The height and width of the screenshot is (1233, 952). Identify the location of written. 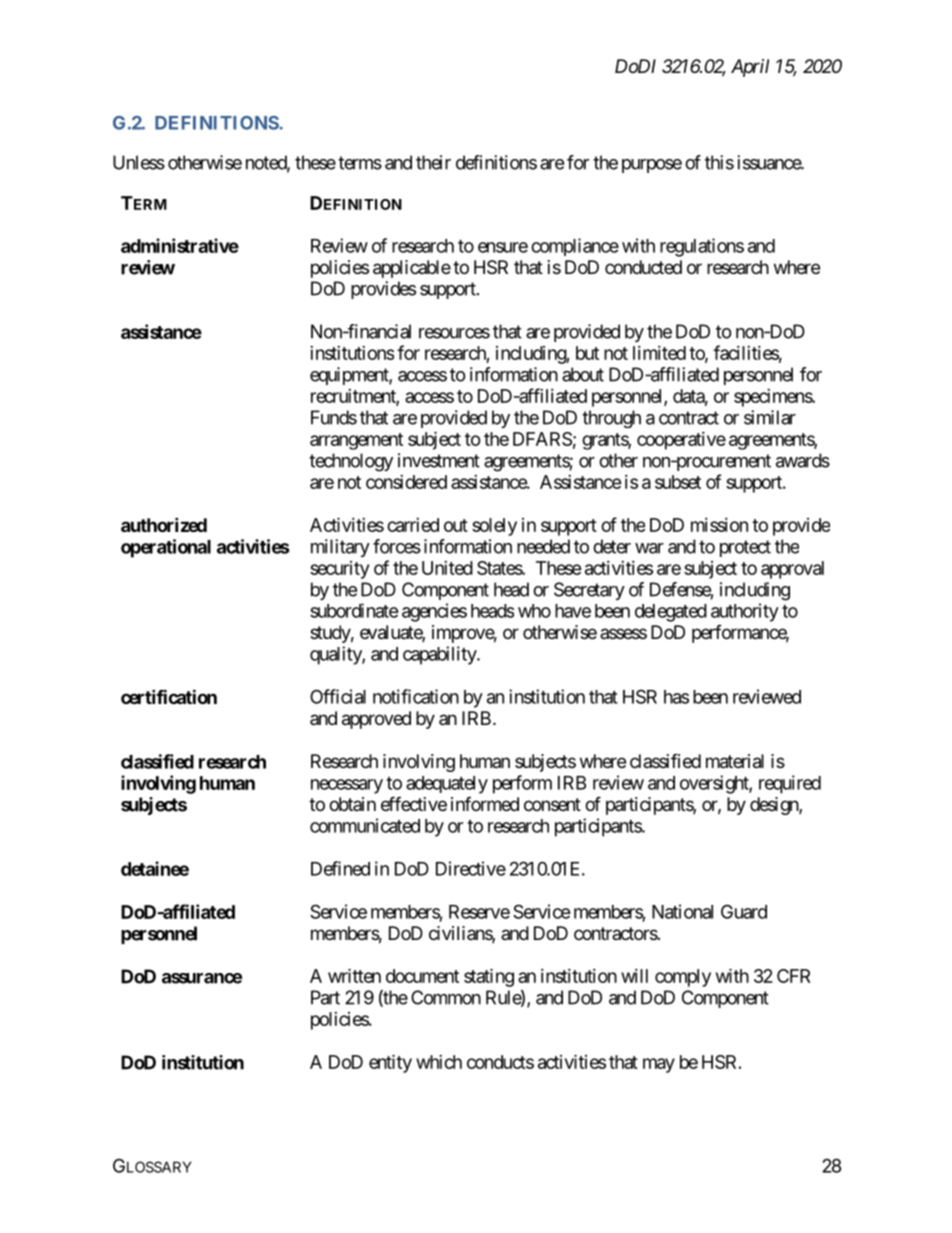
(354, 975).
